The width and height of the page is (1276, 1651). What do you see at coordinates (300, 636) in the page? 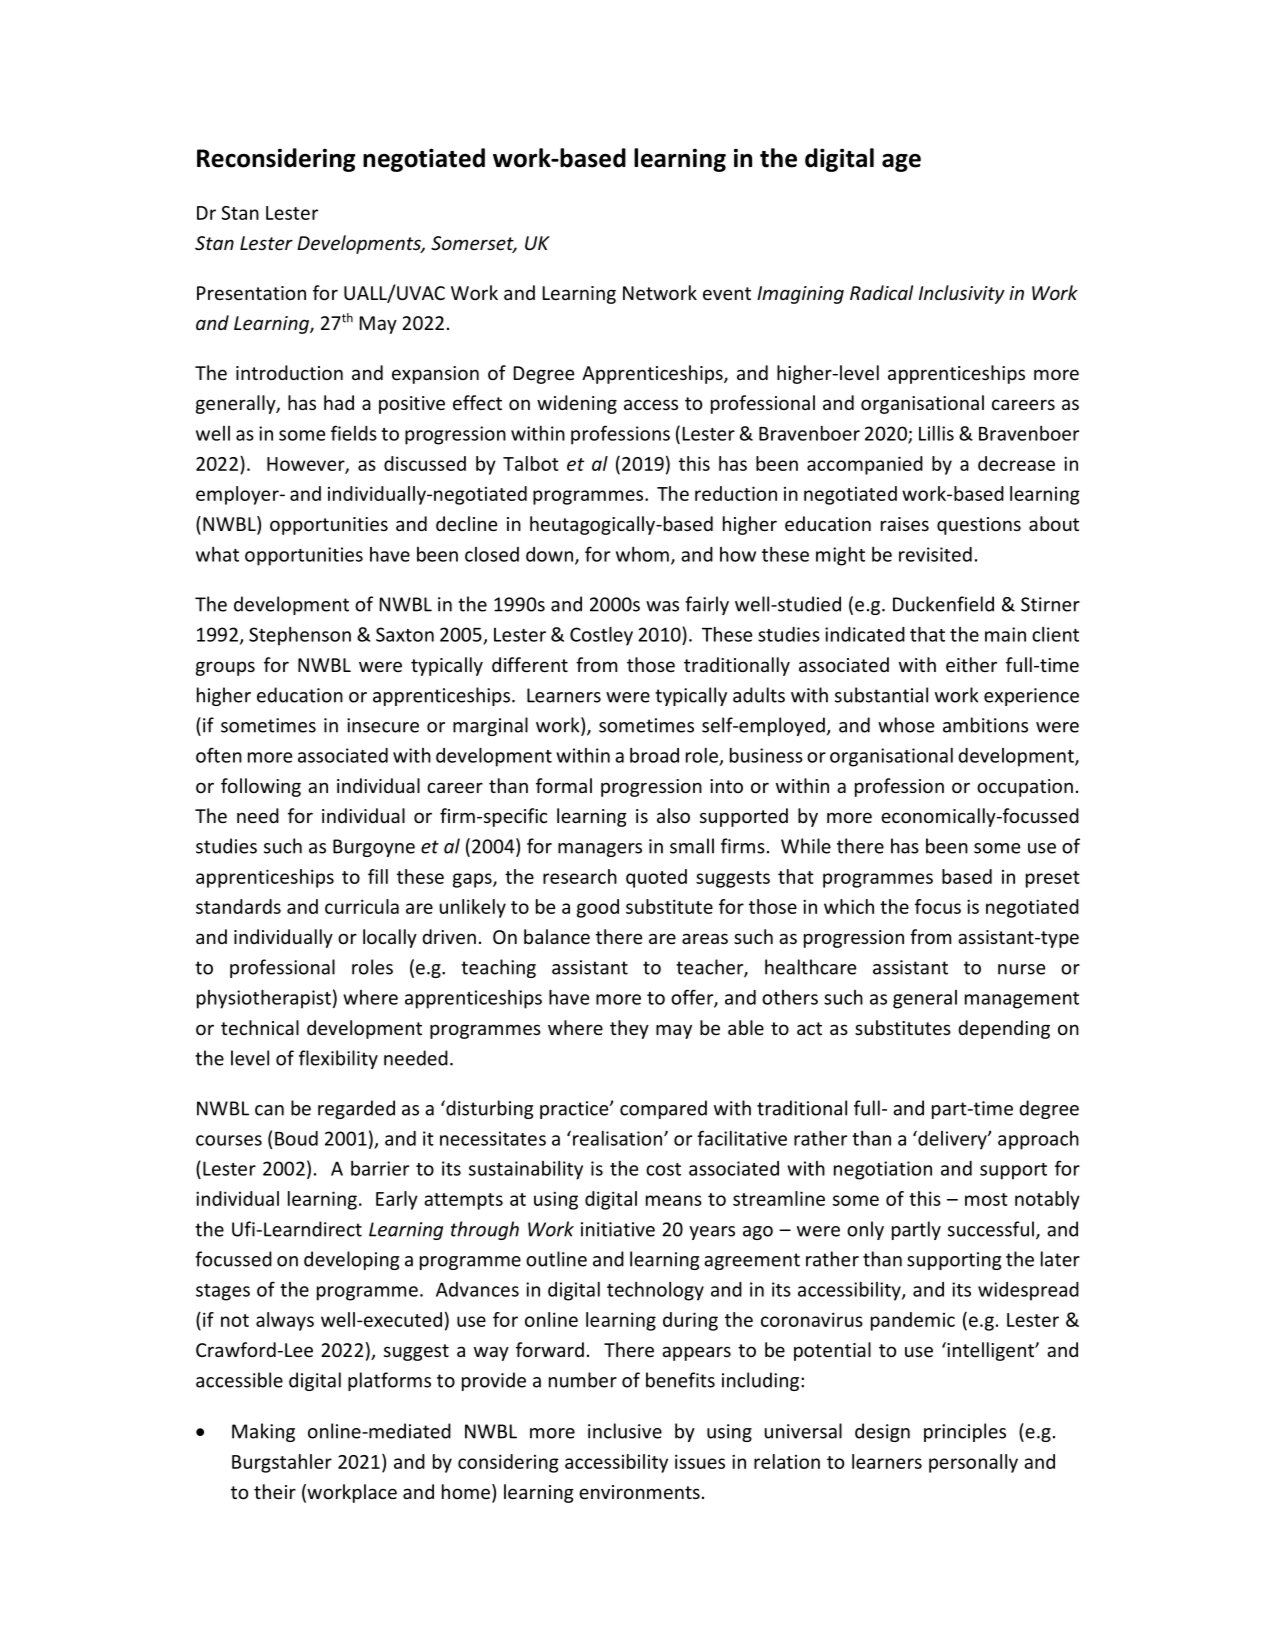
I see `Stephenson` at bounding box center [300, 636].
